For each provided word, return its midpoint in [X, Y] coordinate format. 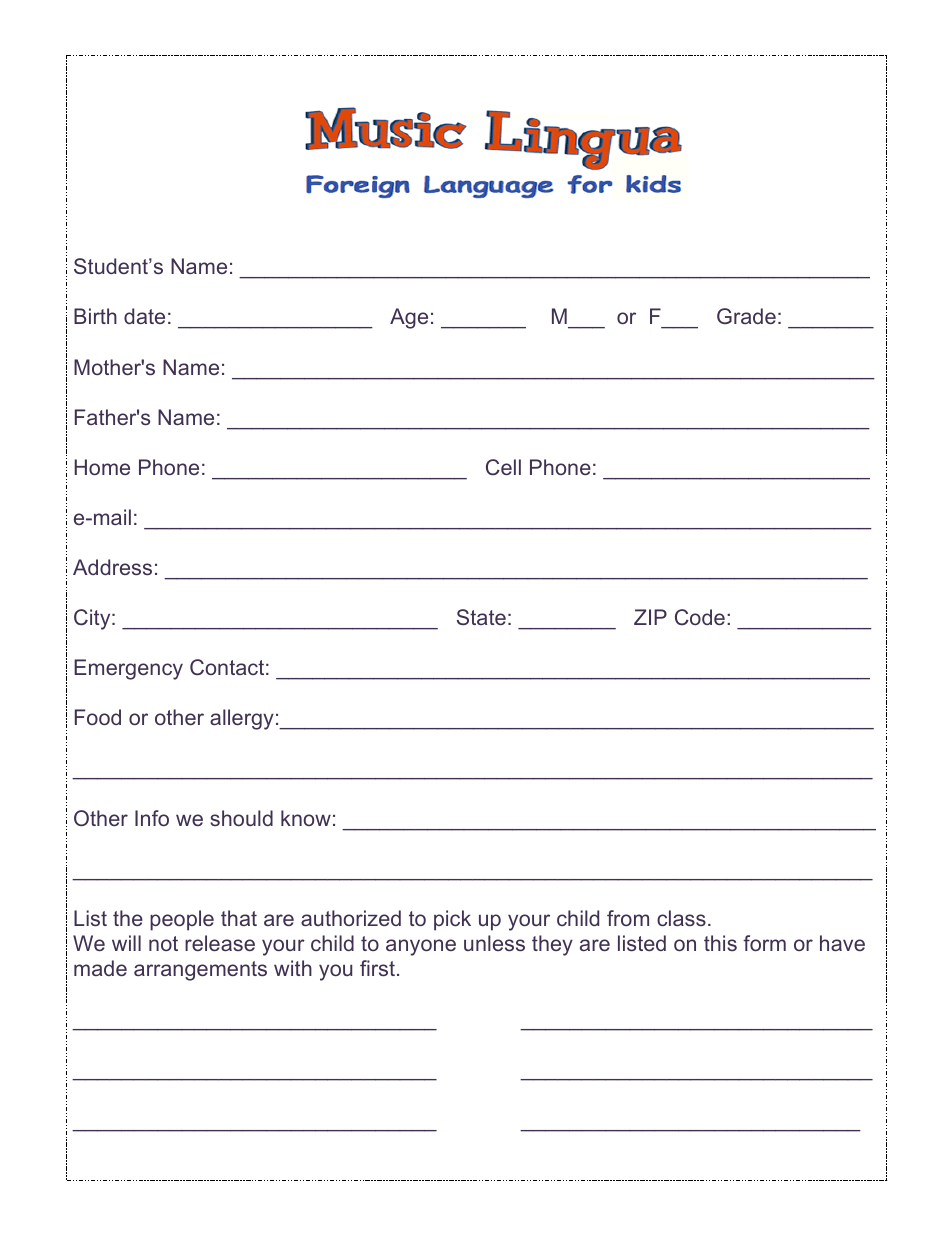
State [481, 617]
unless [494, 943]
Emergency [128, 669]
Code [700, 617]
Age [409, 318]
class [681, 918]
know [306, 818]
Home [102, 467]
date [144, 316]
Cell [503, 467]
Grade [746, 316]
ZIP [650, 617]
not [163, 943]
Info [152, 818]
